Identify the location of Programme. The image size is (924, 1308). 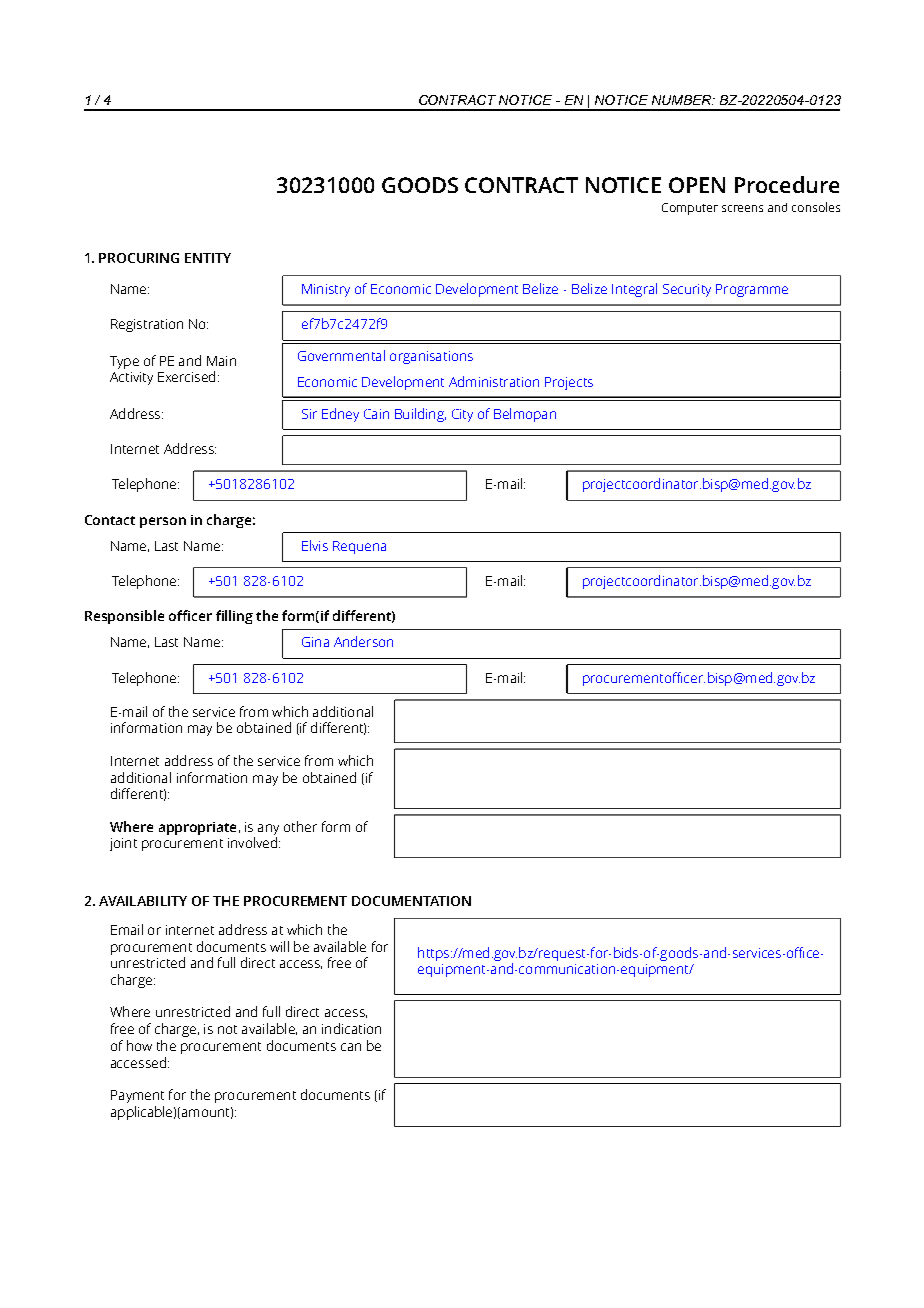
(752, 290).
